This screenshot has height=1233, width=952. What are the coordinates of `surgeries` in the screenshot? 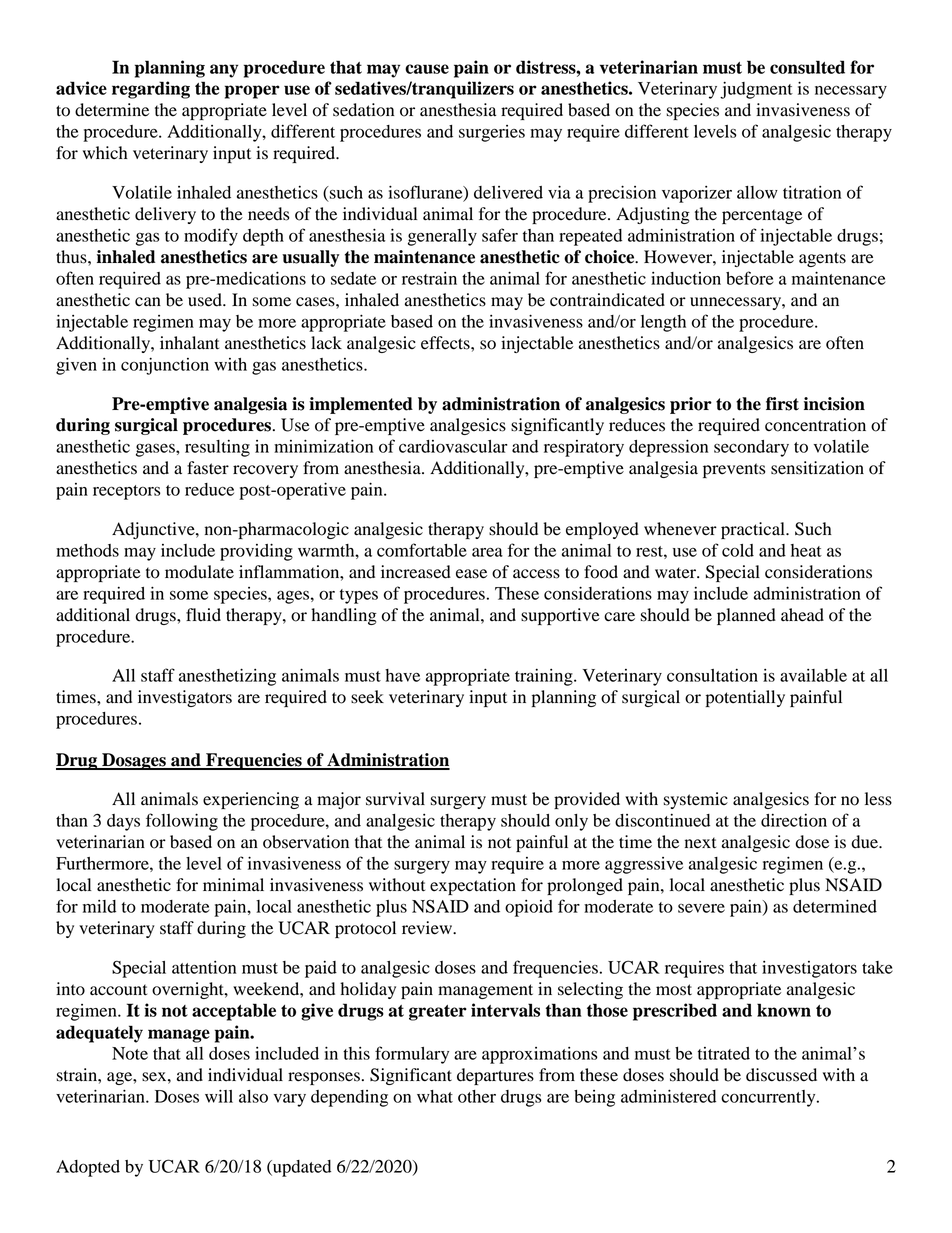 It's located at (492, 133).
